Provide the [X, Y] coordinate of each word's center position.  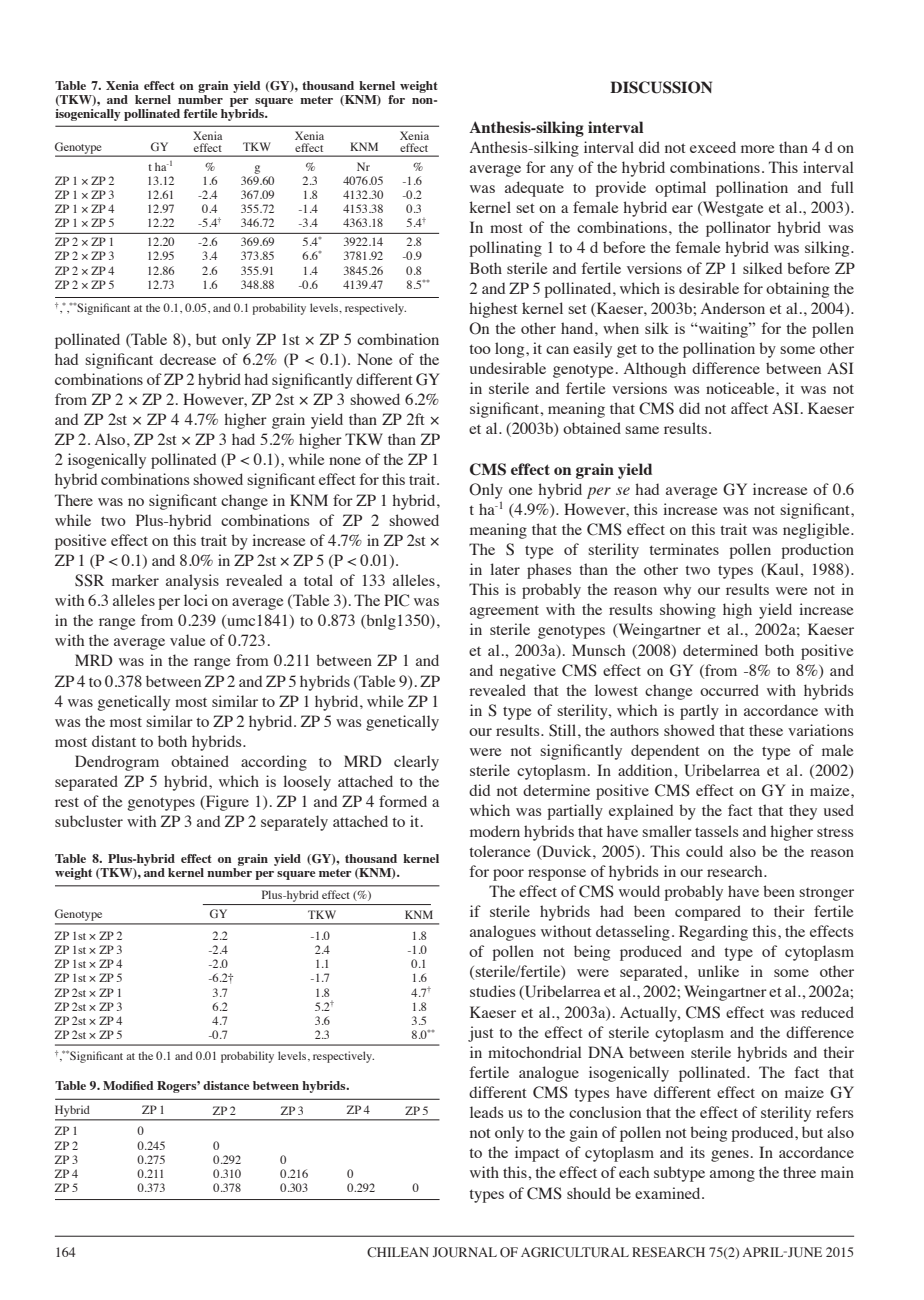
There [74, 500]
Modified [128, 1085]
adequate [534, 189]
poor [508, 875]
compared [708, 913]
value [188, 640]
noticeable [741, 388]
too [480, 349]
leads [486, 1112]
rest [67, 802]
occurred [729, 690]
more [758, 149]
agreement [504, 612]
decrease [188, 359]
